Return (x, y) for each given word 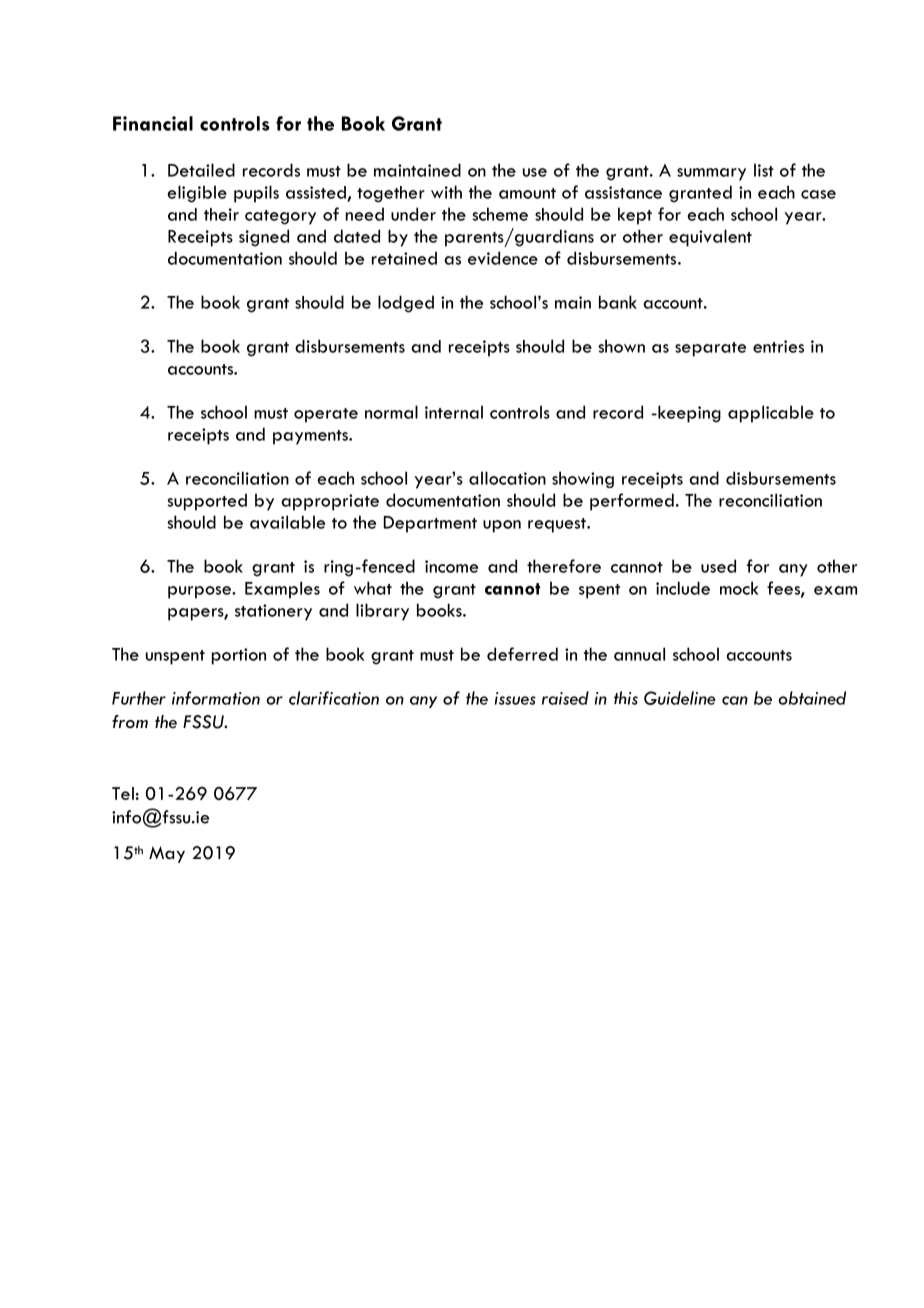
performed (632, 502)
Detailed (201, 170)
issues (515, 698)
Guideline (680, 698)
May (167, 854)
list (764, 170)
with (446, 192)
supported (207, 502)
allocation (507, 478)
